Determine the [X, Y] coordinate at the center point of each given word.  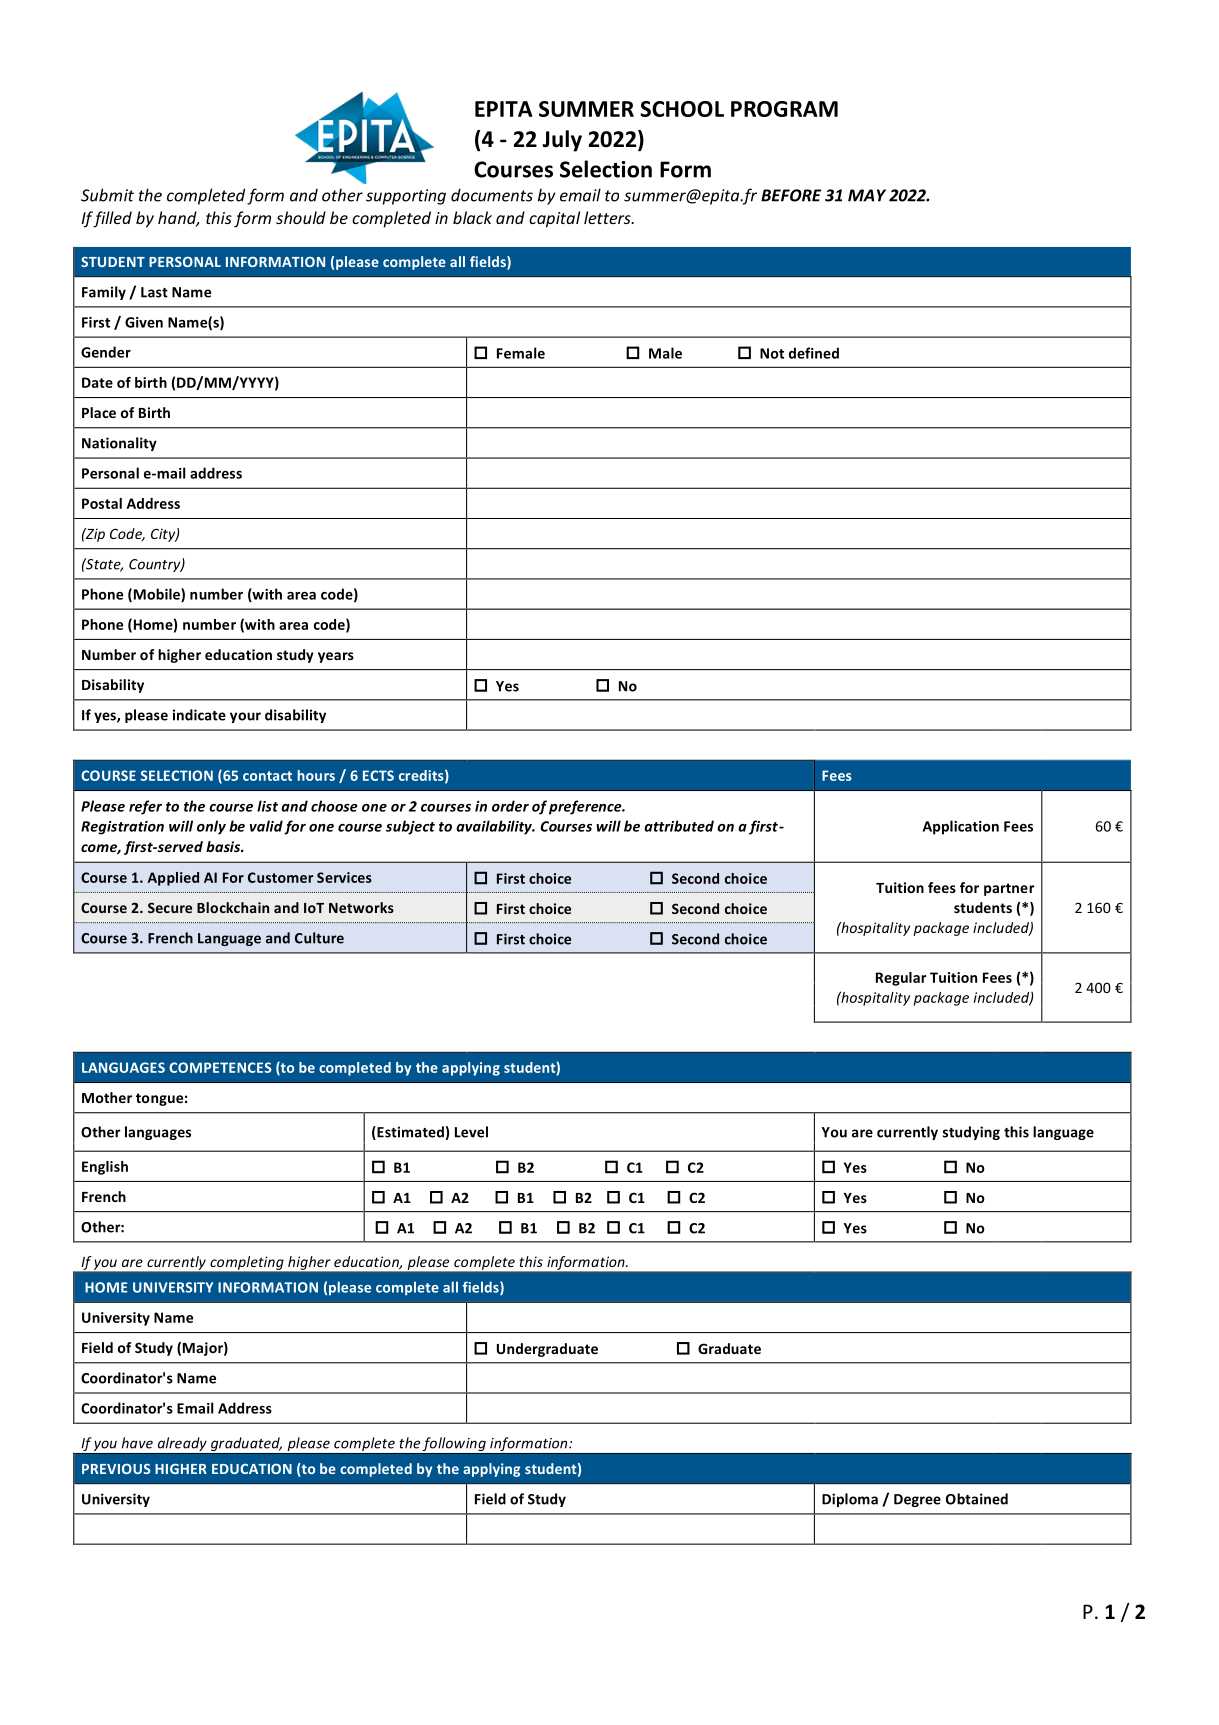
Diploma [850, 1500]
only [211, 827]
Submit [107, 195]
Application [961, 827]
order [510, 806]
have [137, 1443]
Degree [917, 1500]
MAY [867, 195]
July [562, 141]
